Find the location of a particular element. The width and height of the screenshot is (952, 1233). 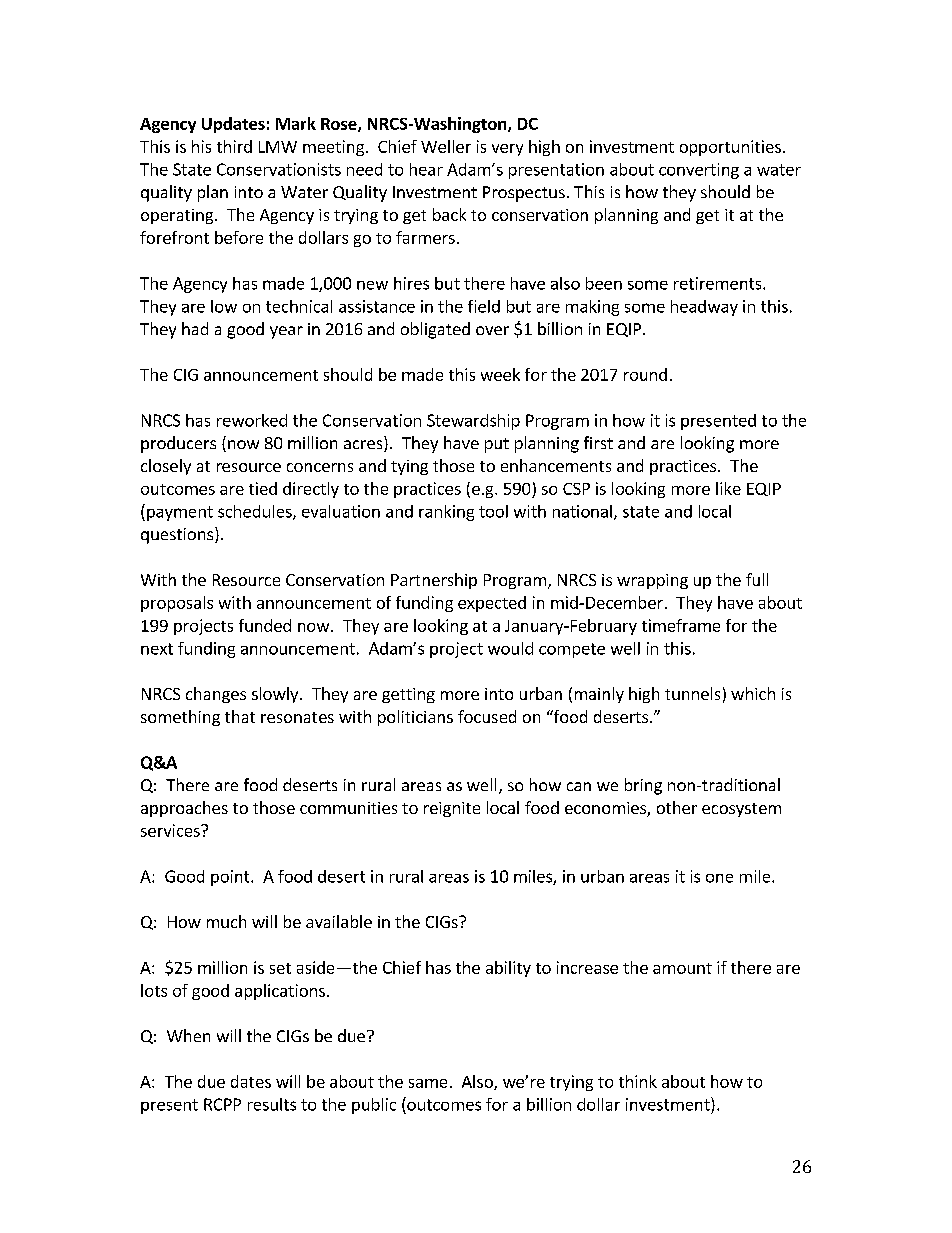

funded is located at coordinates (265, 625).
